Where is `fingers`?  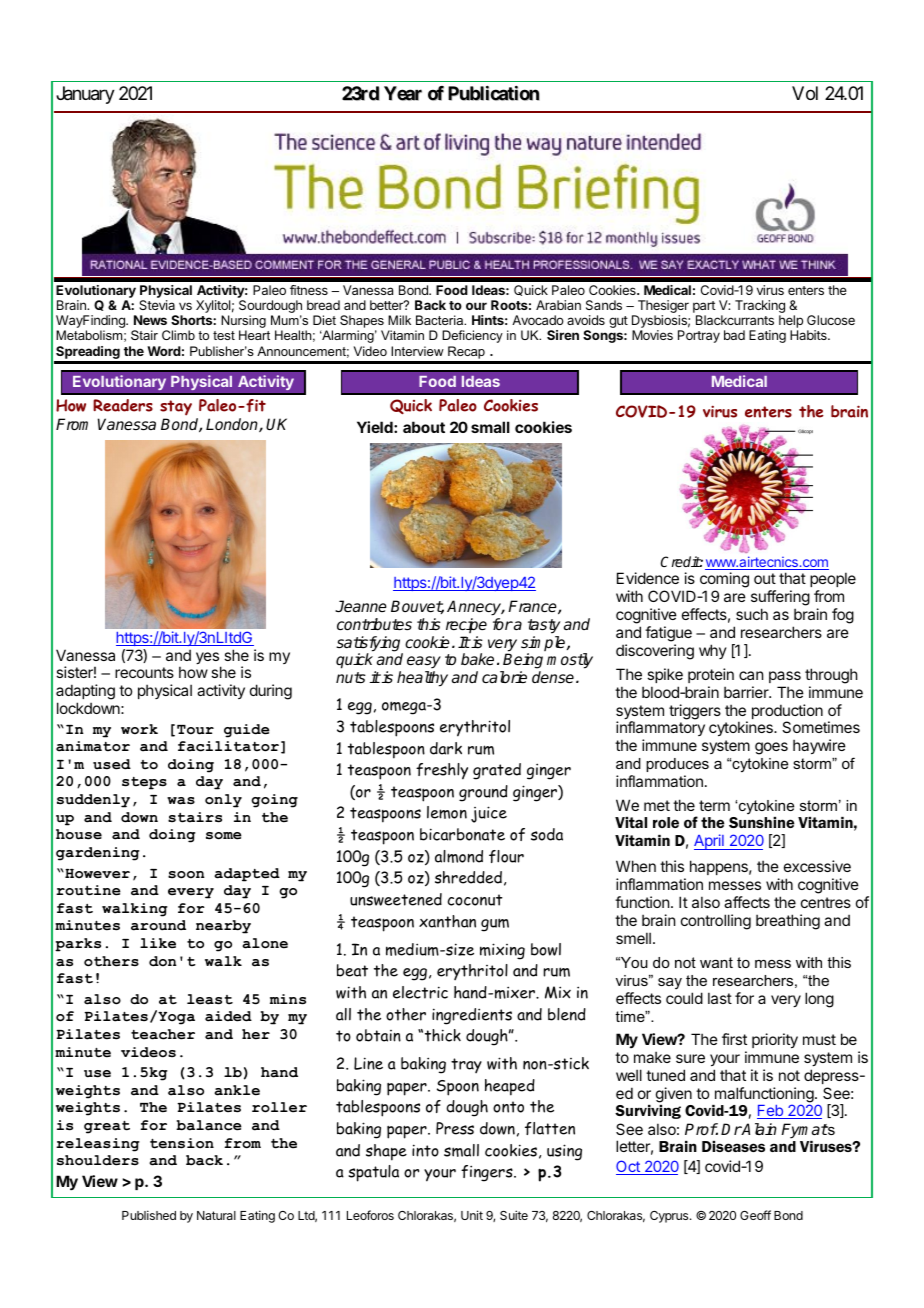 fingers is located at coordinates (488, 1173).
